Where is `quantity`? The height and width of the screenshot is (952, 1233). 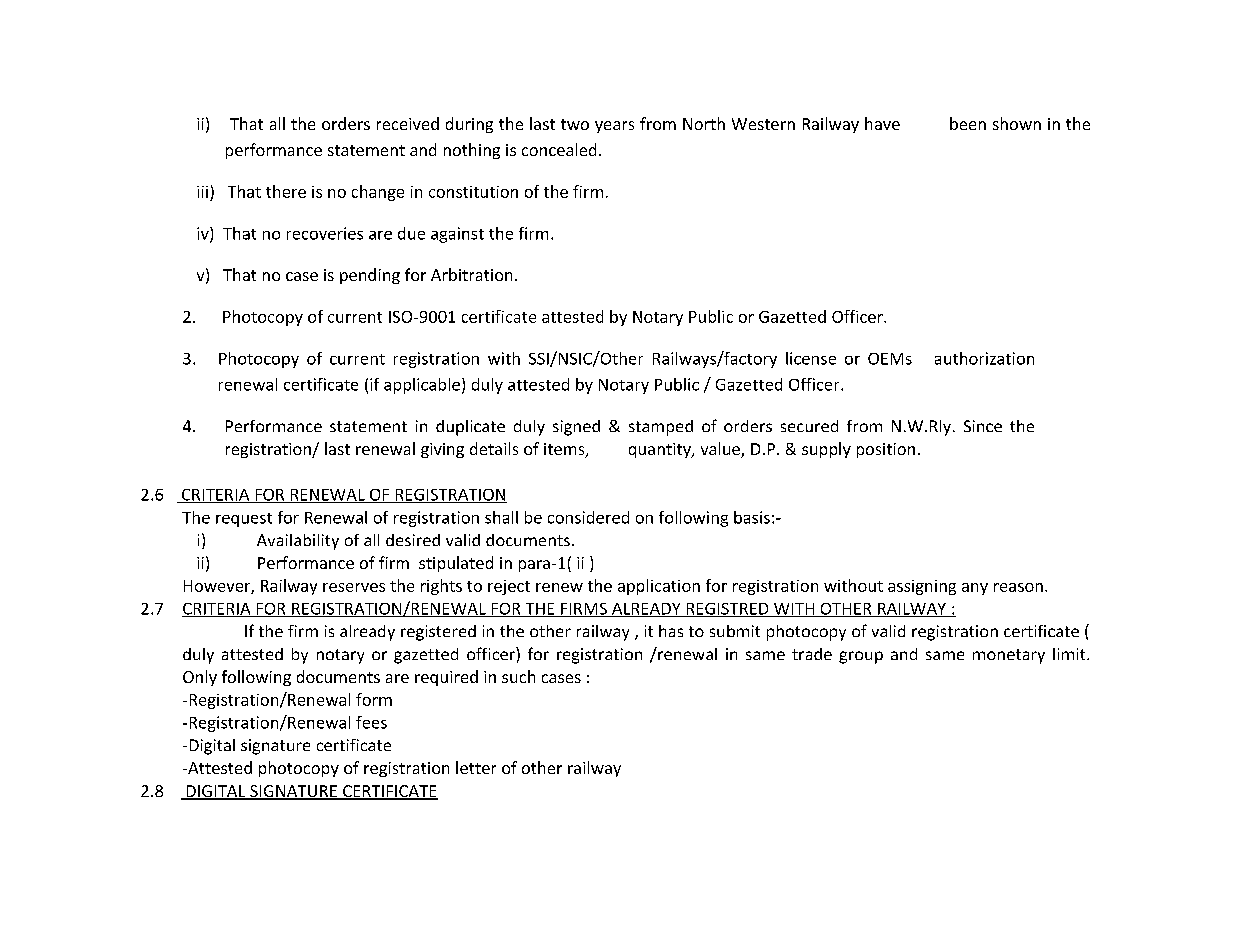
quantity is located at coordinates (661, 450).
